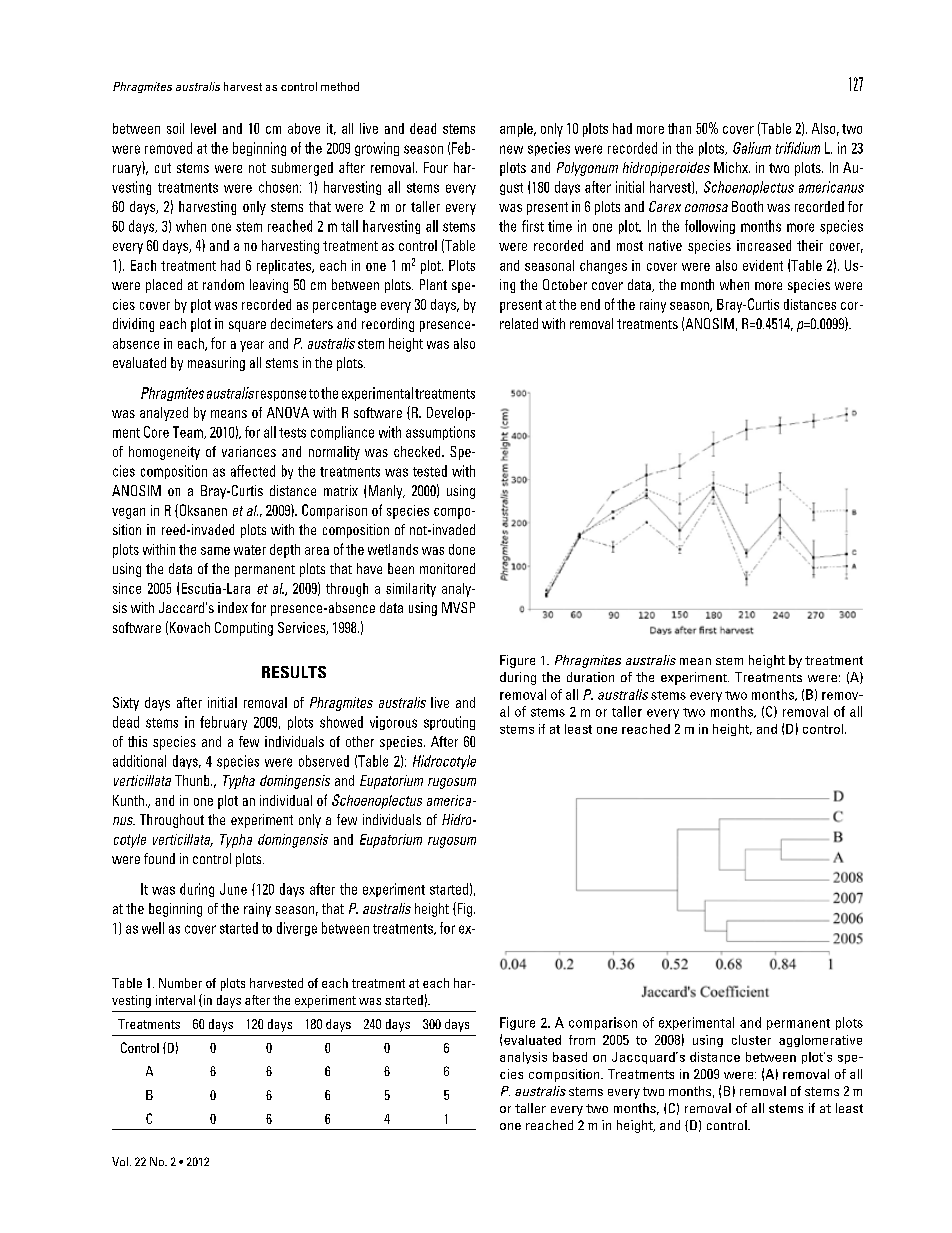 The height and width of the screenshot is (1233, 952). What do you see at coordinates (203, 128) in the screenshot?
I see `level` at bounding box center [203, 128].
